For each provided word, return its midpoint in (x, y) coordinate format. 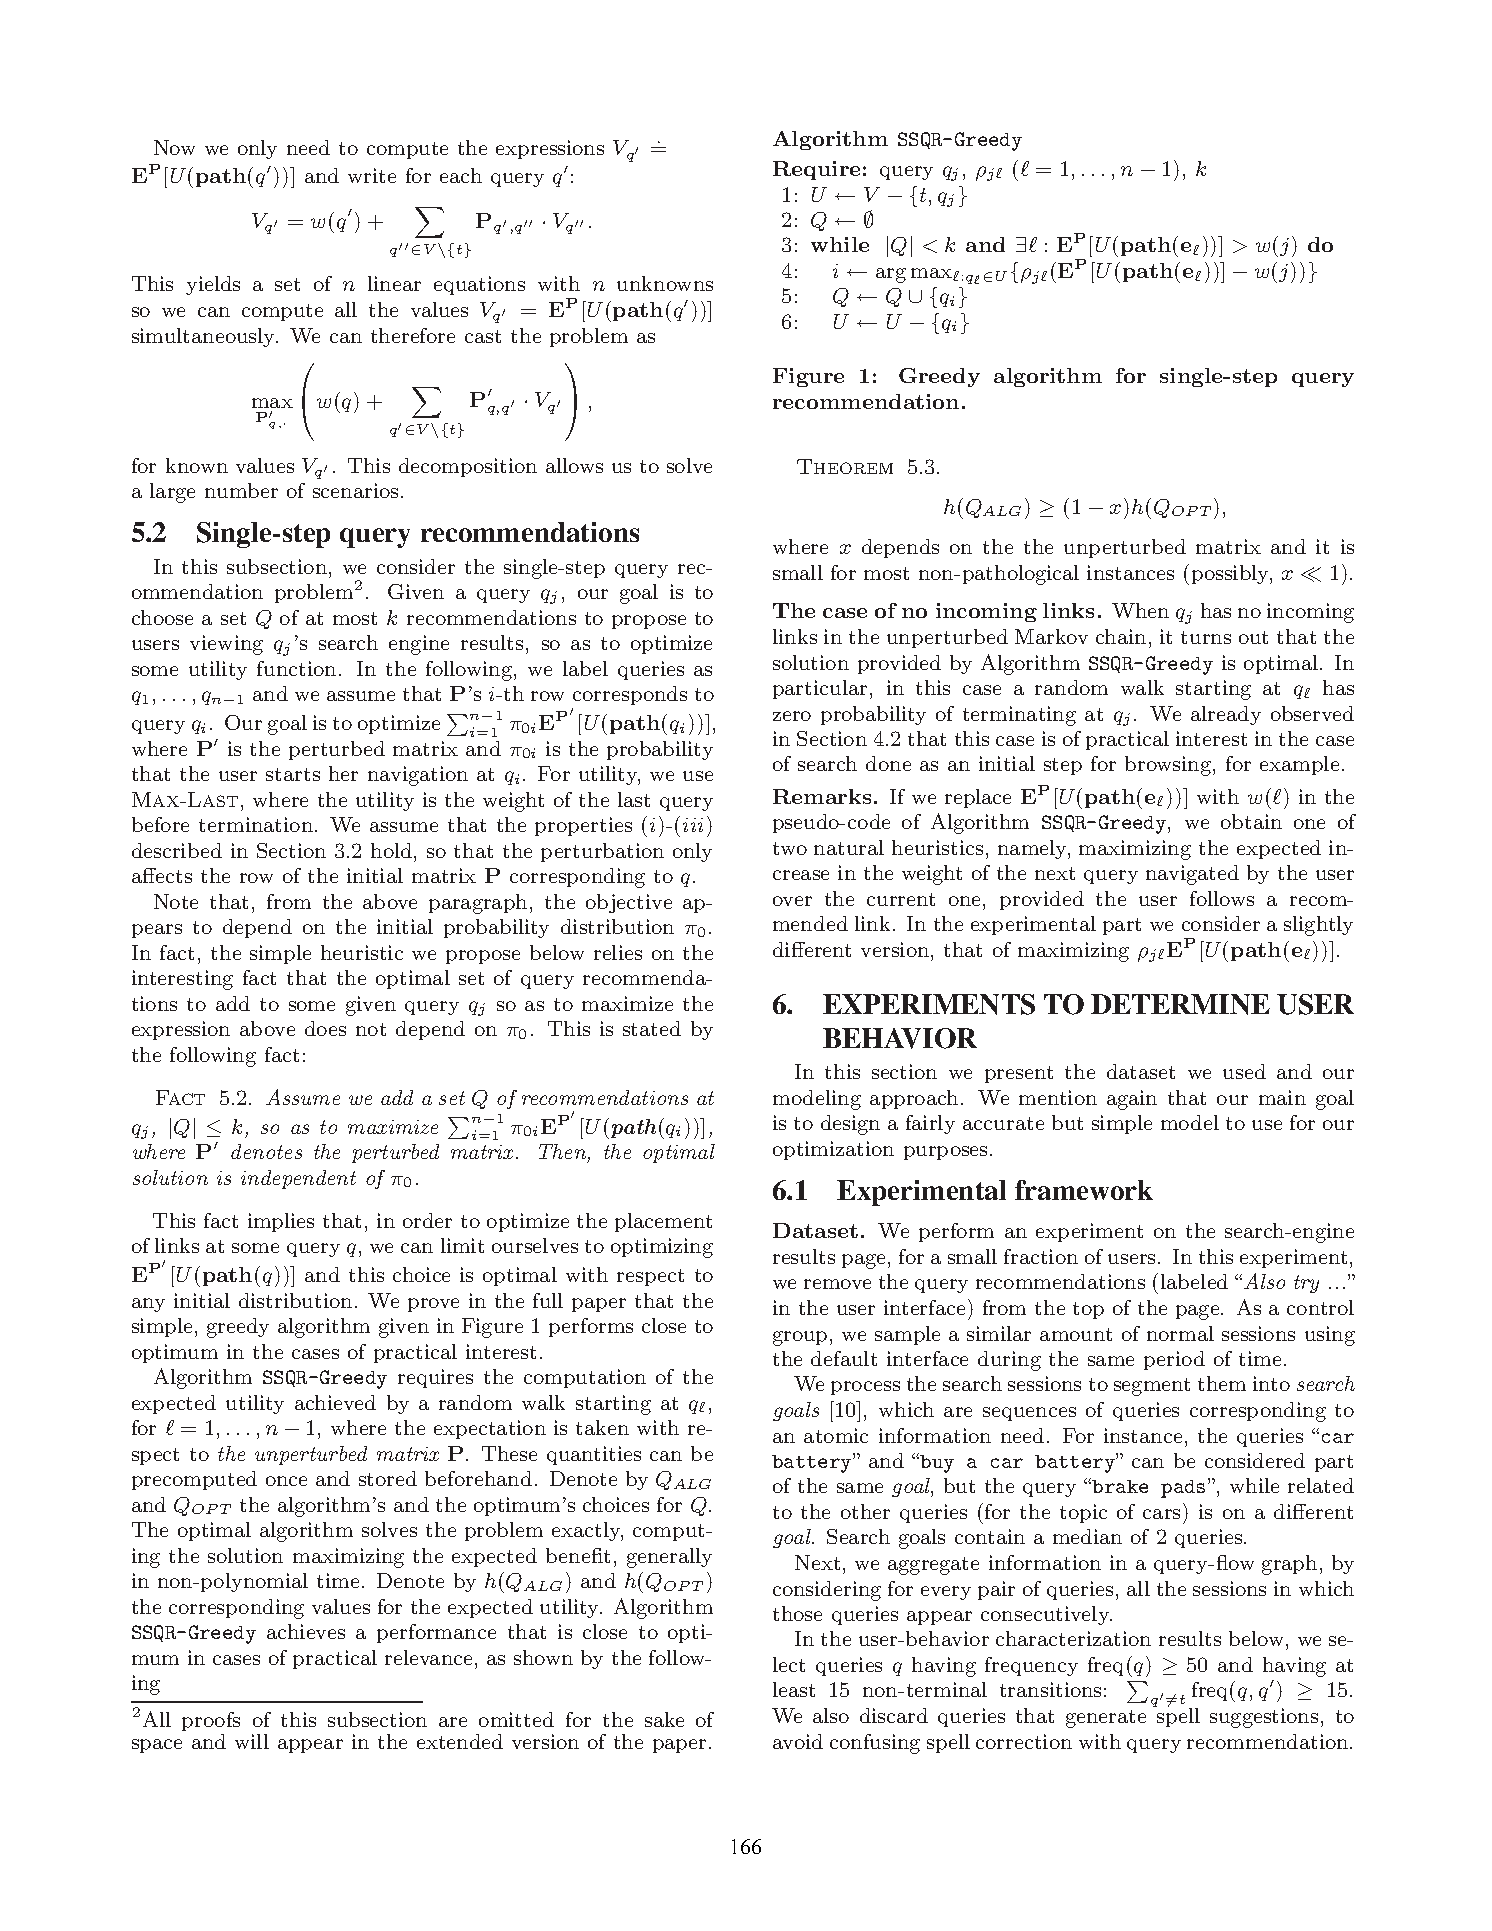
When (1140, 610)
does (325, 1028)
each (461, 175)
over (792, 901)
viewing (226, 645)
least (794, 1689)
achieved (335, 1402)
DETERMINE (1180, 1004)
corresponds (630, 695)
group (800, 1338)
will (252, 1741)
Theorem (845, 466)
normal (1180, 1333)
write (372, 175)
